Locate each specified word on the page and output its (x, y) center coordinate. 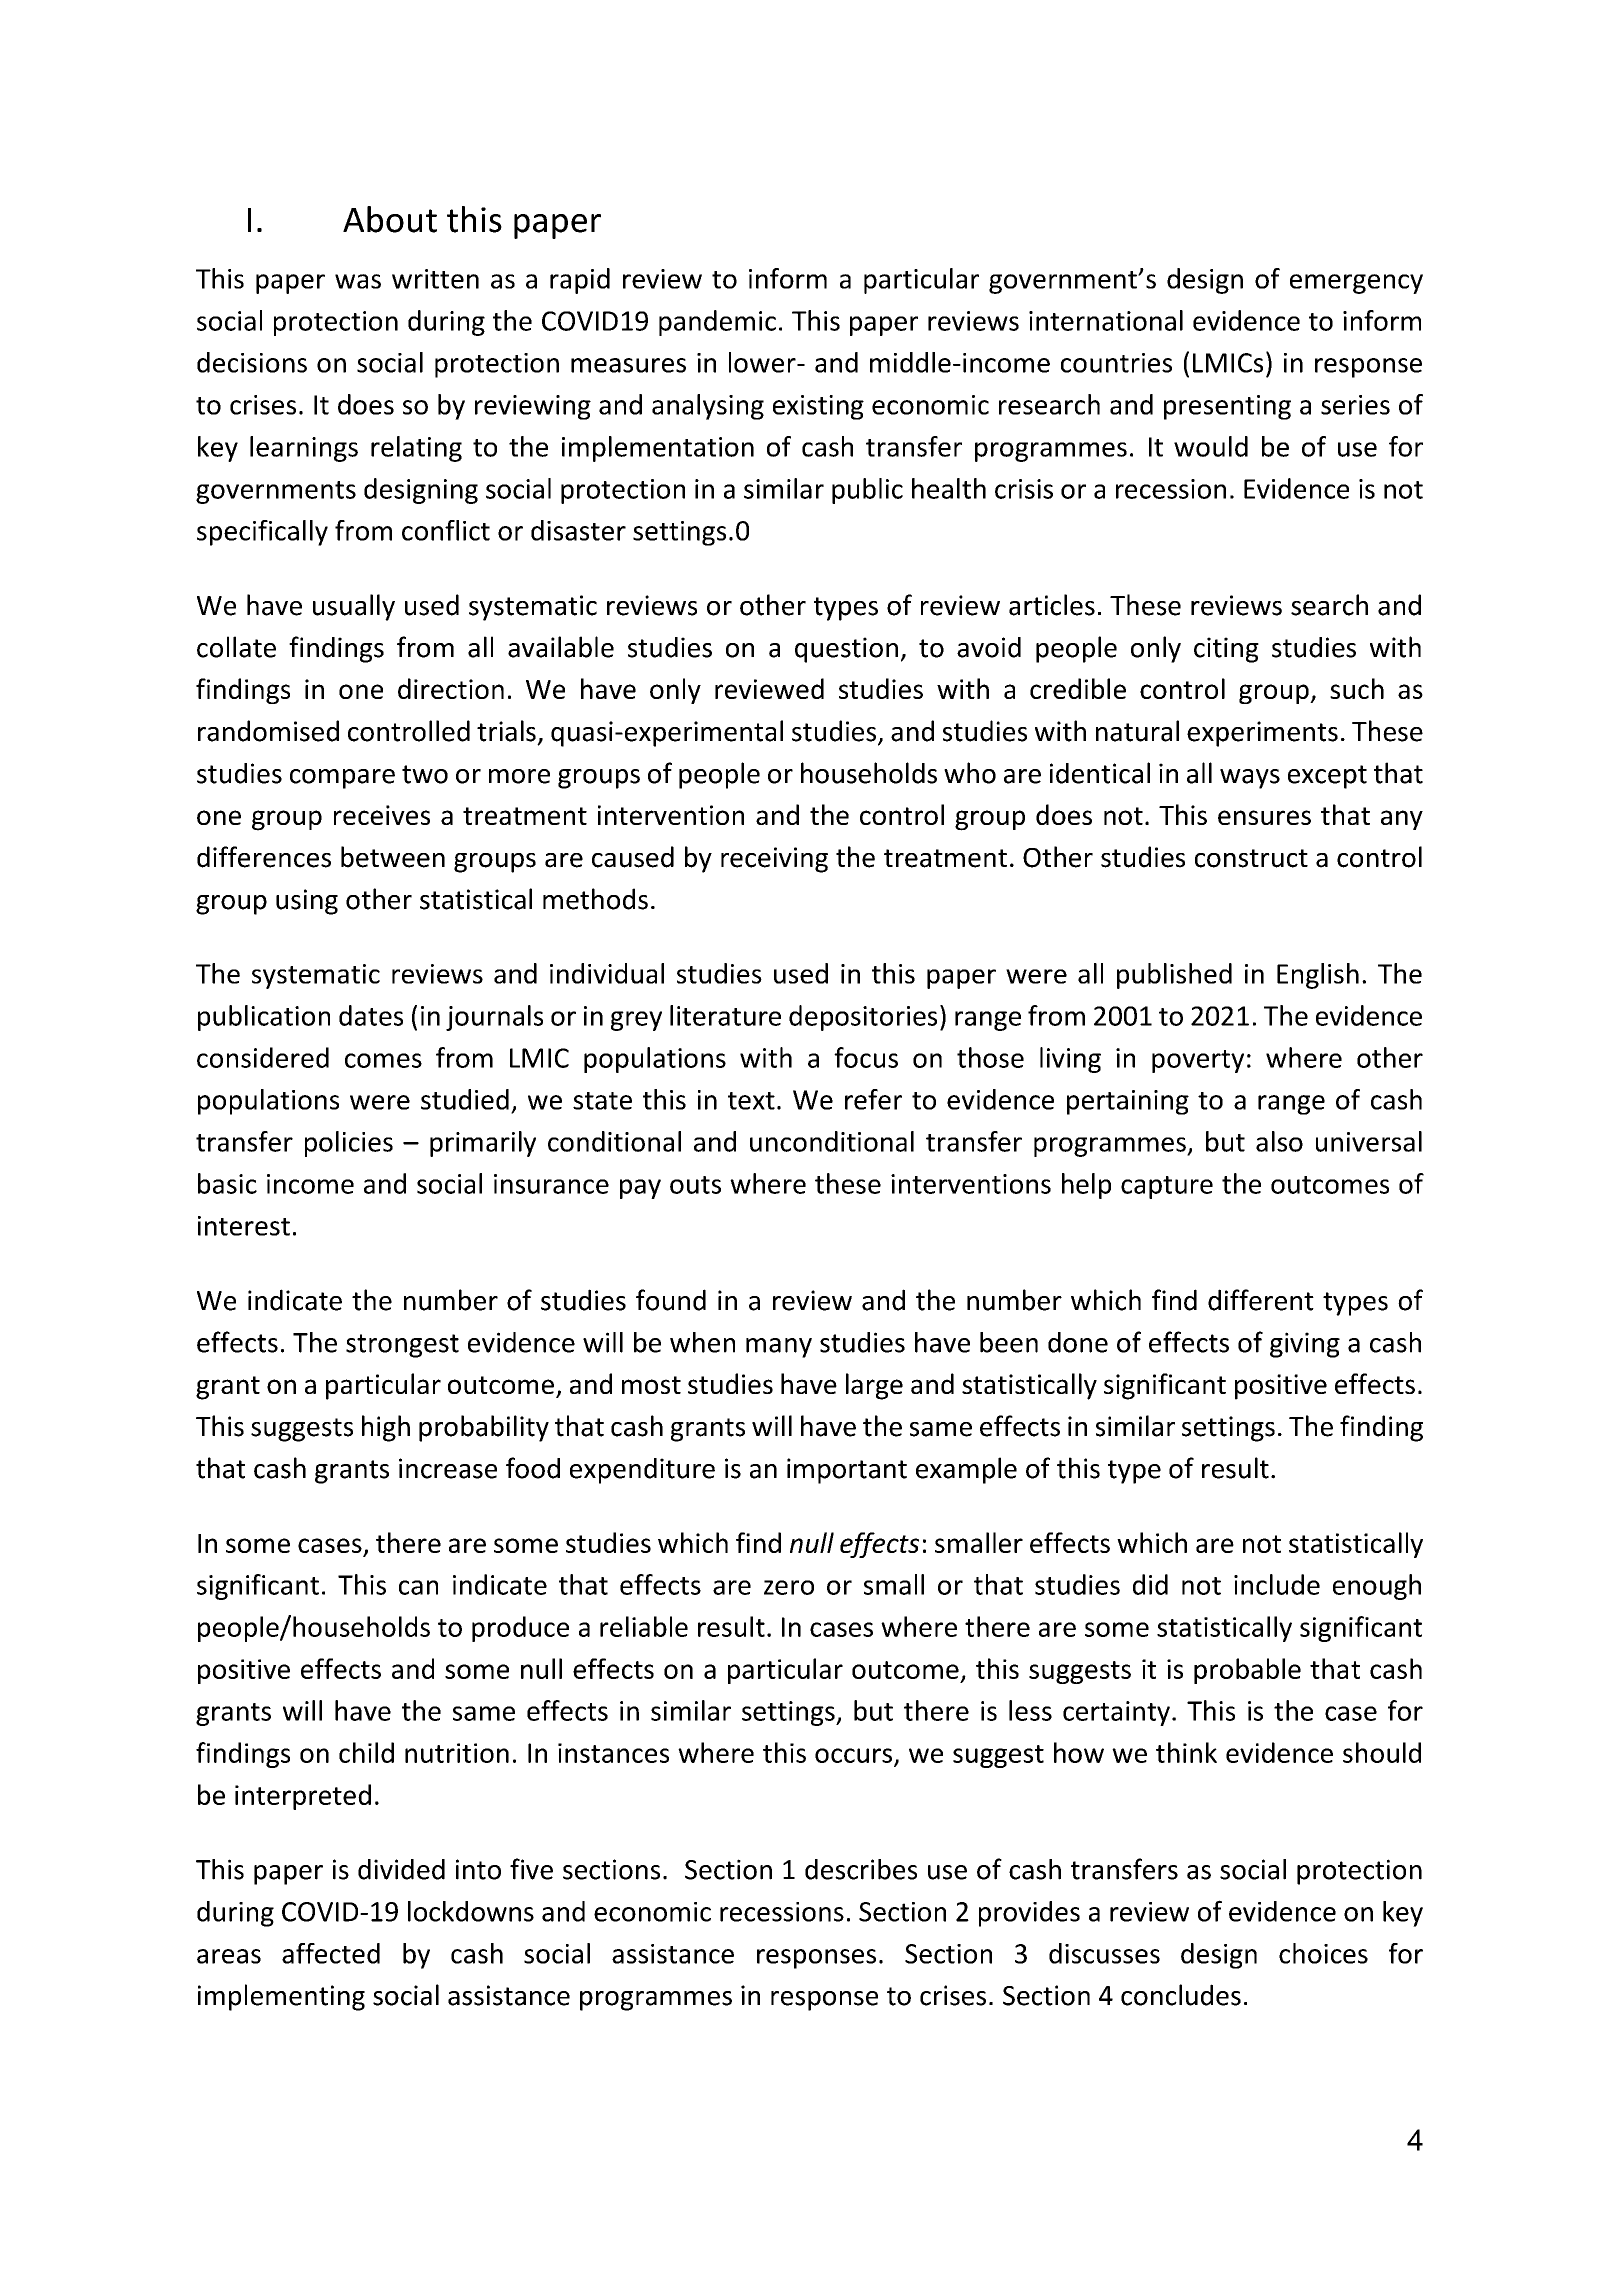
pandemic (717, 323)
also (1279, 1141)
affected (331, 1953)
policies (349, 1144)
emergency (1356, 284)
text (751, 1101)
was (358, 281)
